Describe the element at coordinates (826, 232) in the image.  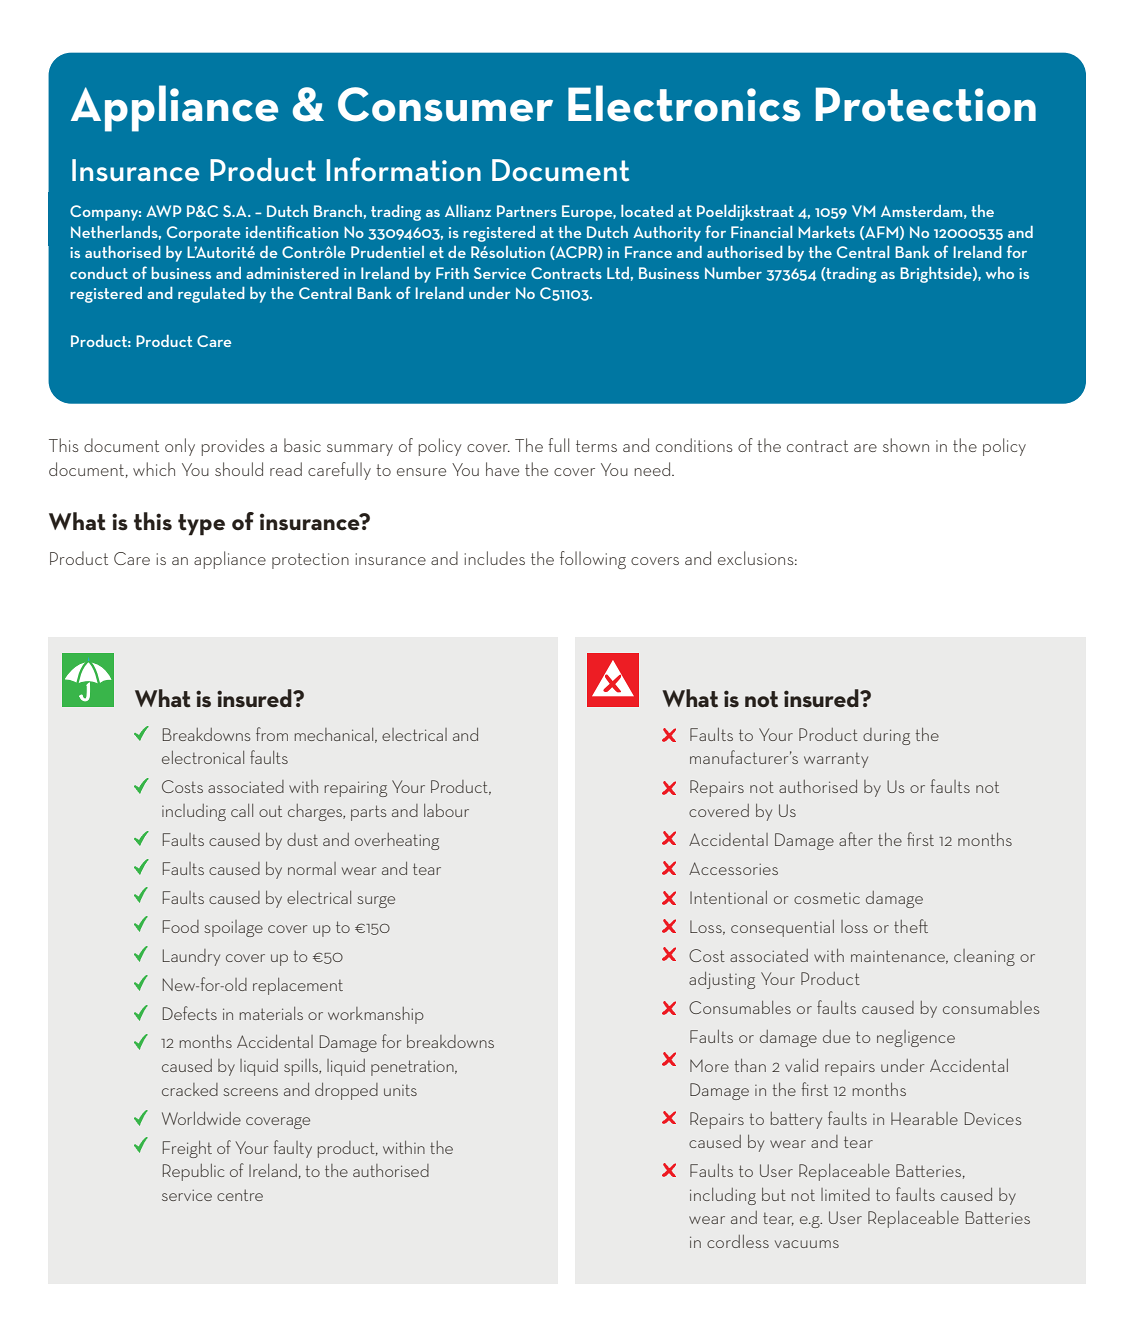
I see `Markets` at that location.
